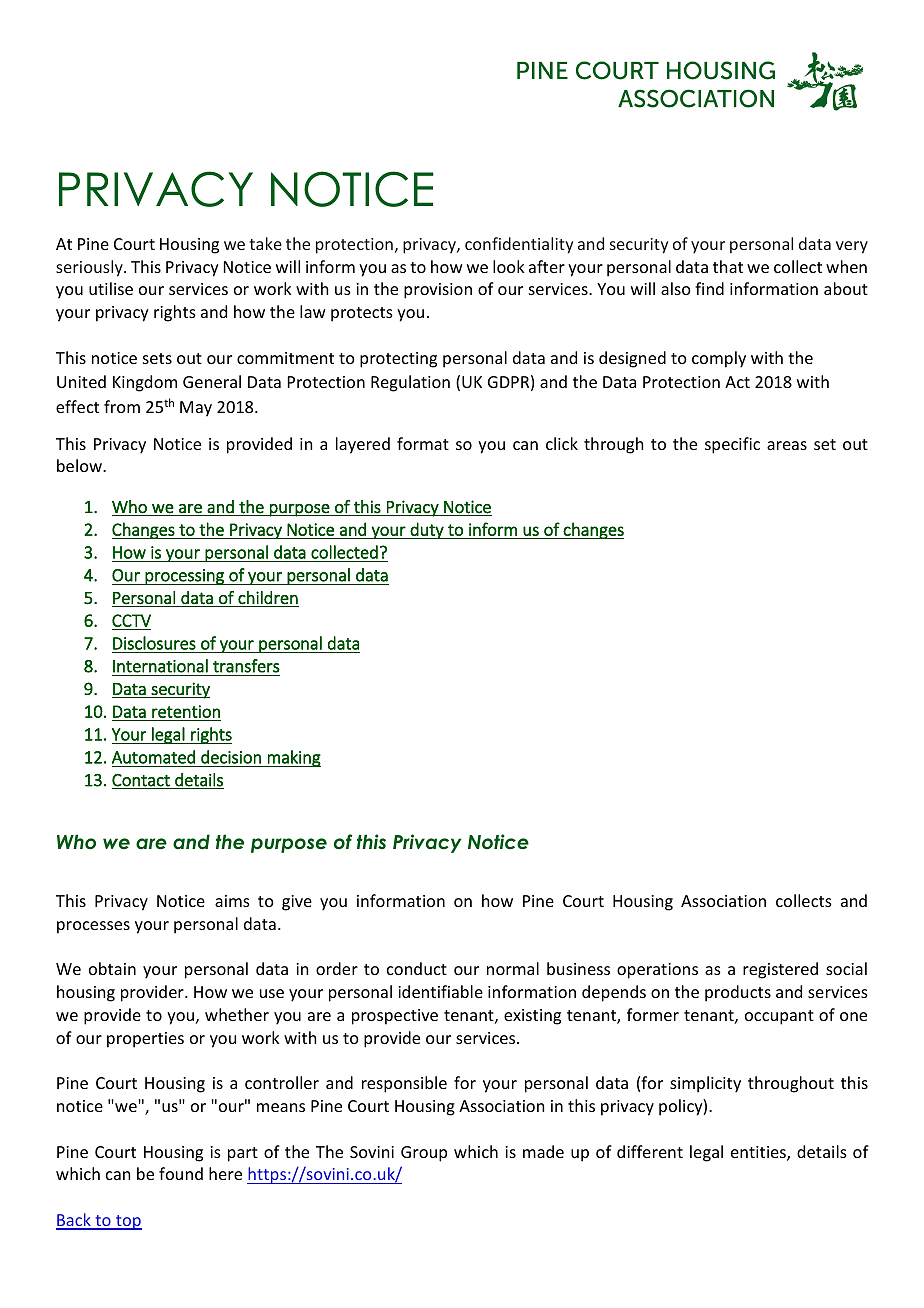  Describe the element at coordinates (142, 781) in the page. I see `Contact` at that location.
